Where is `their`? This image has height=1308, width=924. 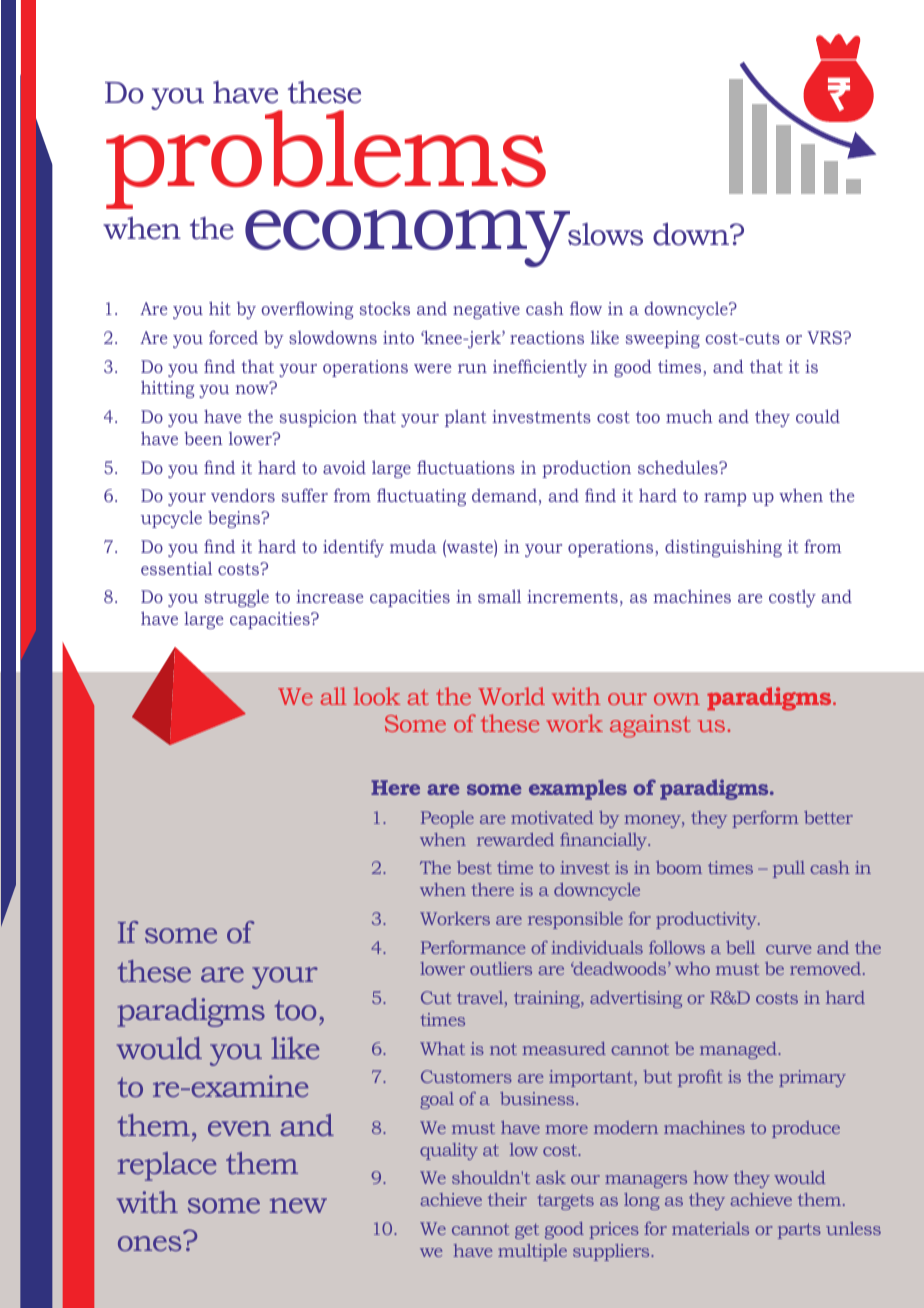
their is located at coordinates (507, 1199).
